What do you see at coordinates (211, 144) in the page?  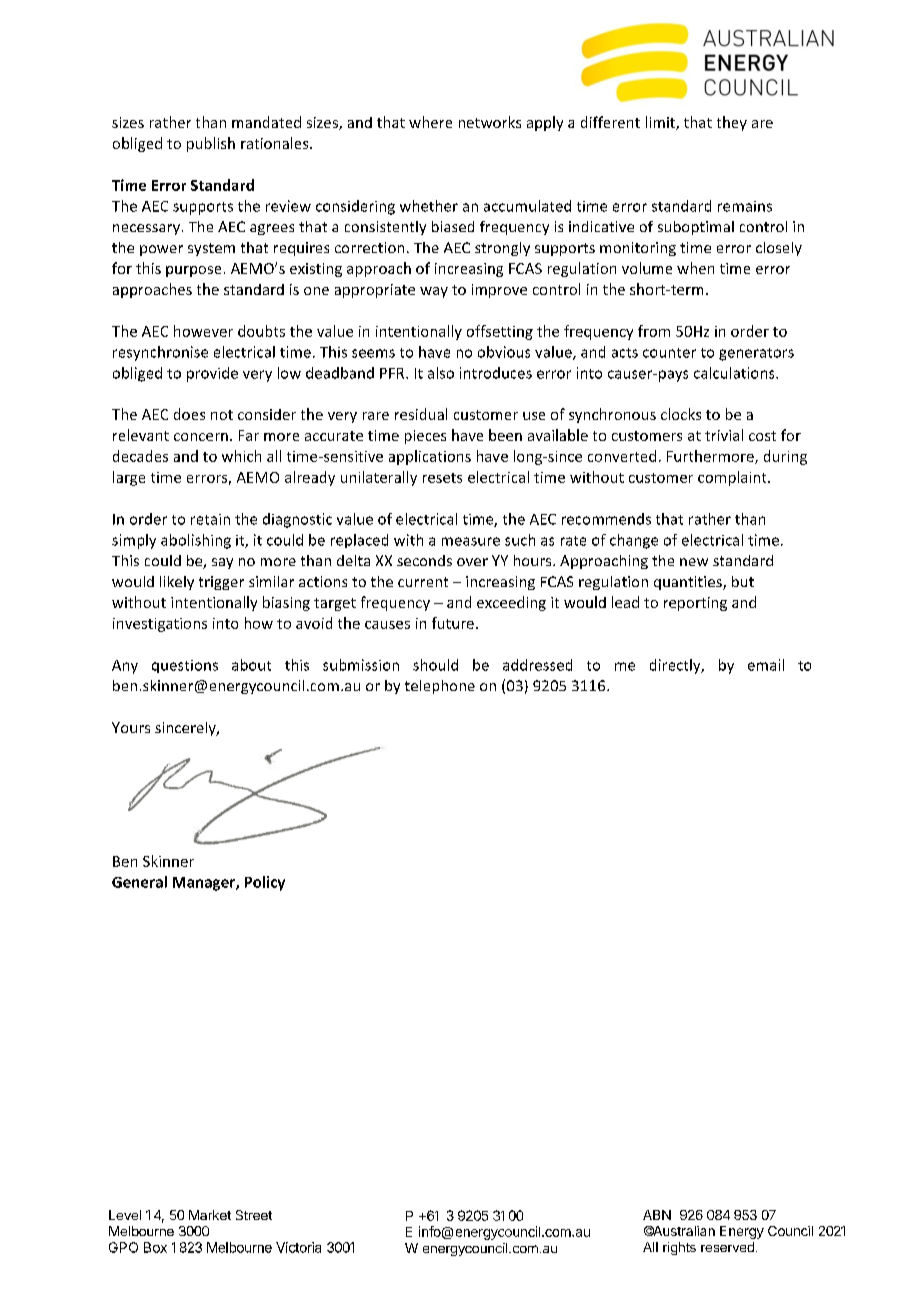 I see `publish` at bounding box center [211, 144].
